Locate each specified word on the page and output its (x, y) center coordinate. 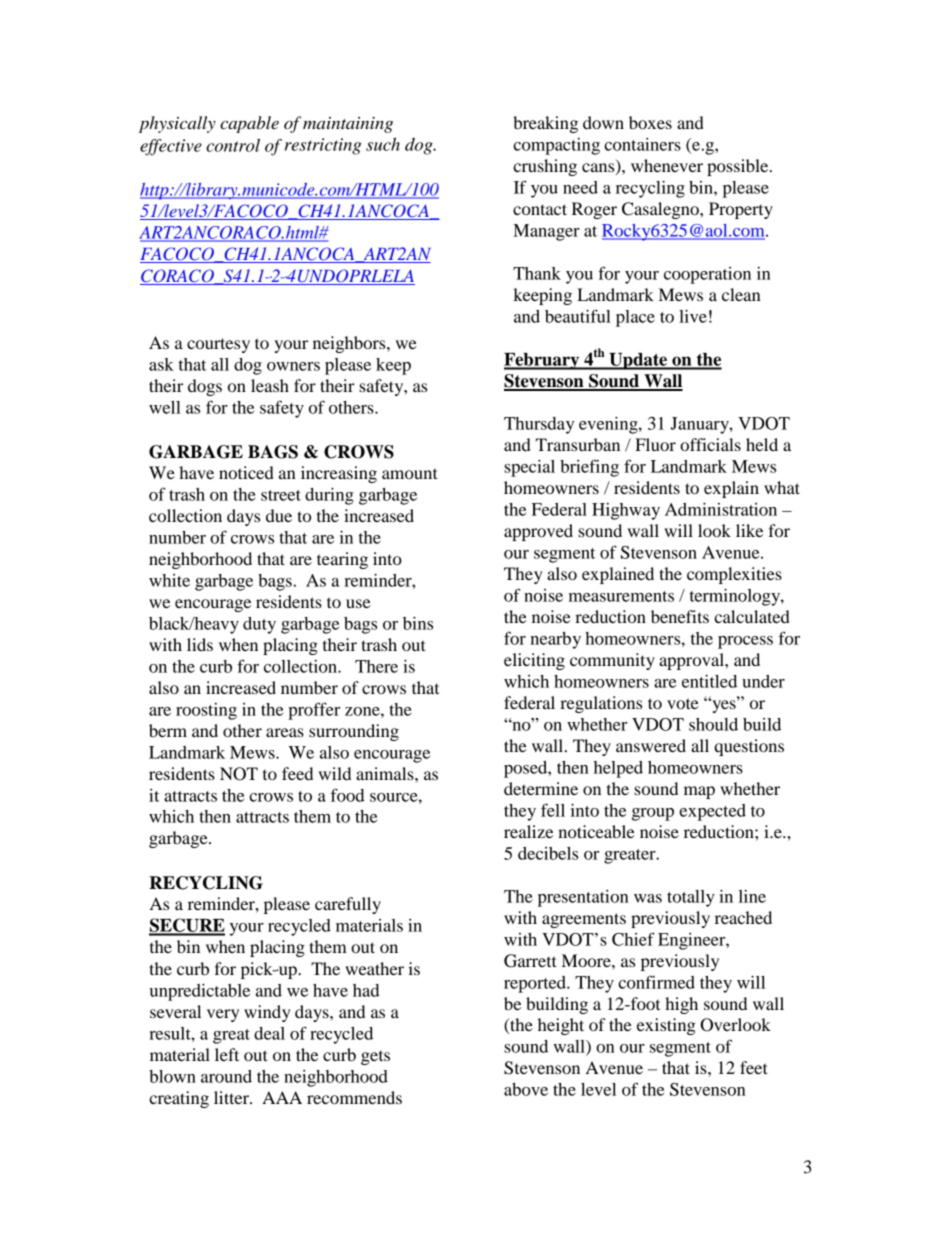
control (233, 145)
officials (710, 444)
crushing (545, 167)
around (226, 1076)
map (699, 792)
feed (297, 773)
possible (739, 167)
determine (541, 788)
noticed (246, 472)
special (529, 468)
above (526, 1089)
